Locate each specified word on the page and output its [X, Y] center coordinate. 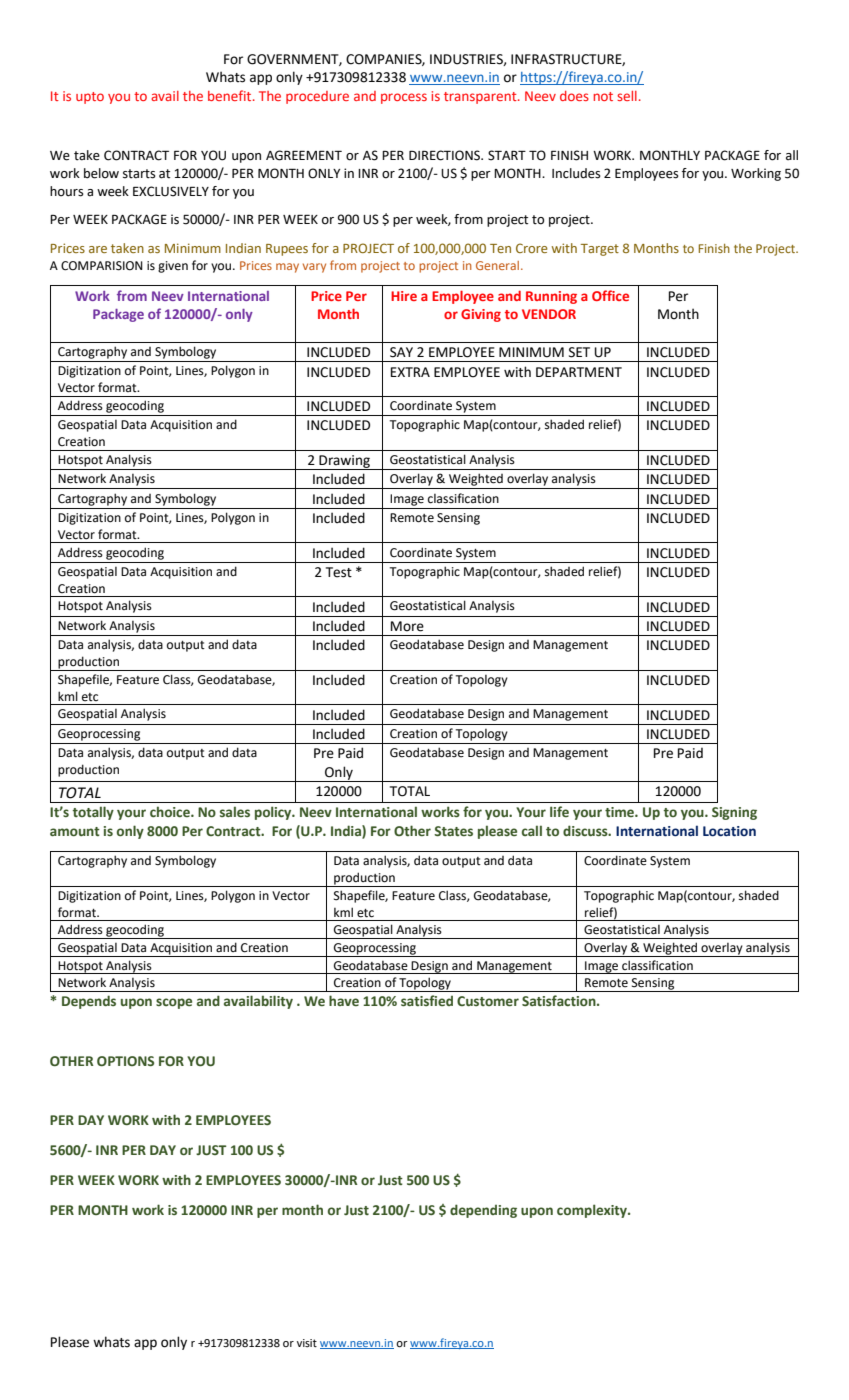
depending [483, 1211]
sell [627, 96]
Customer [488, 1001]
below [101, 173]
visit [307, 1343]
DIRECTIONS [446, 155]
